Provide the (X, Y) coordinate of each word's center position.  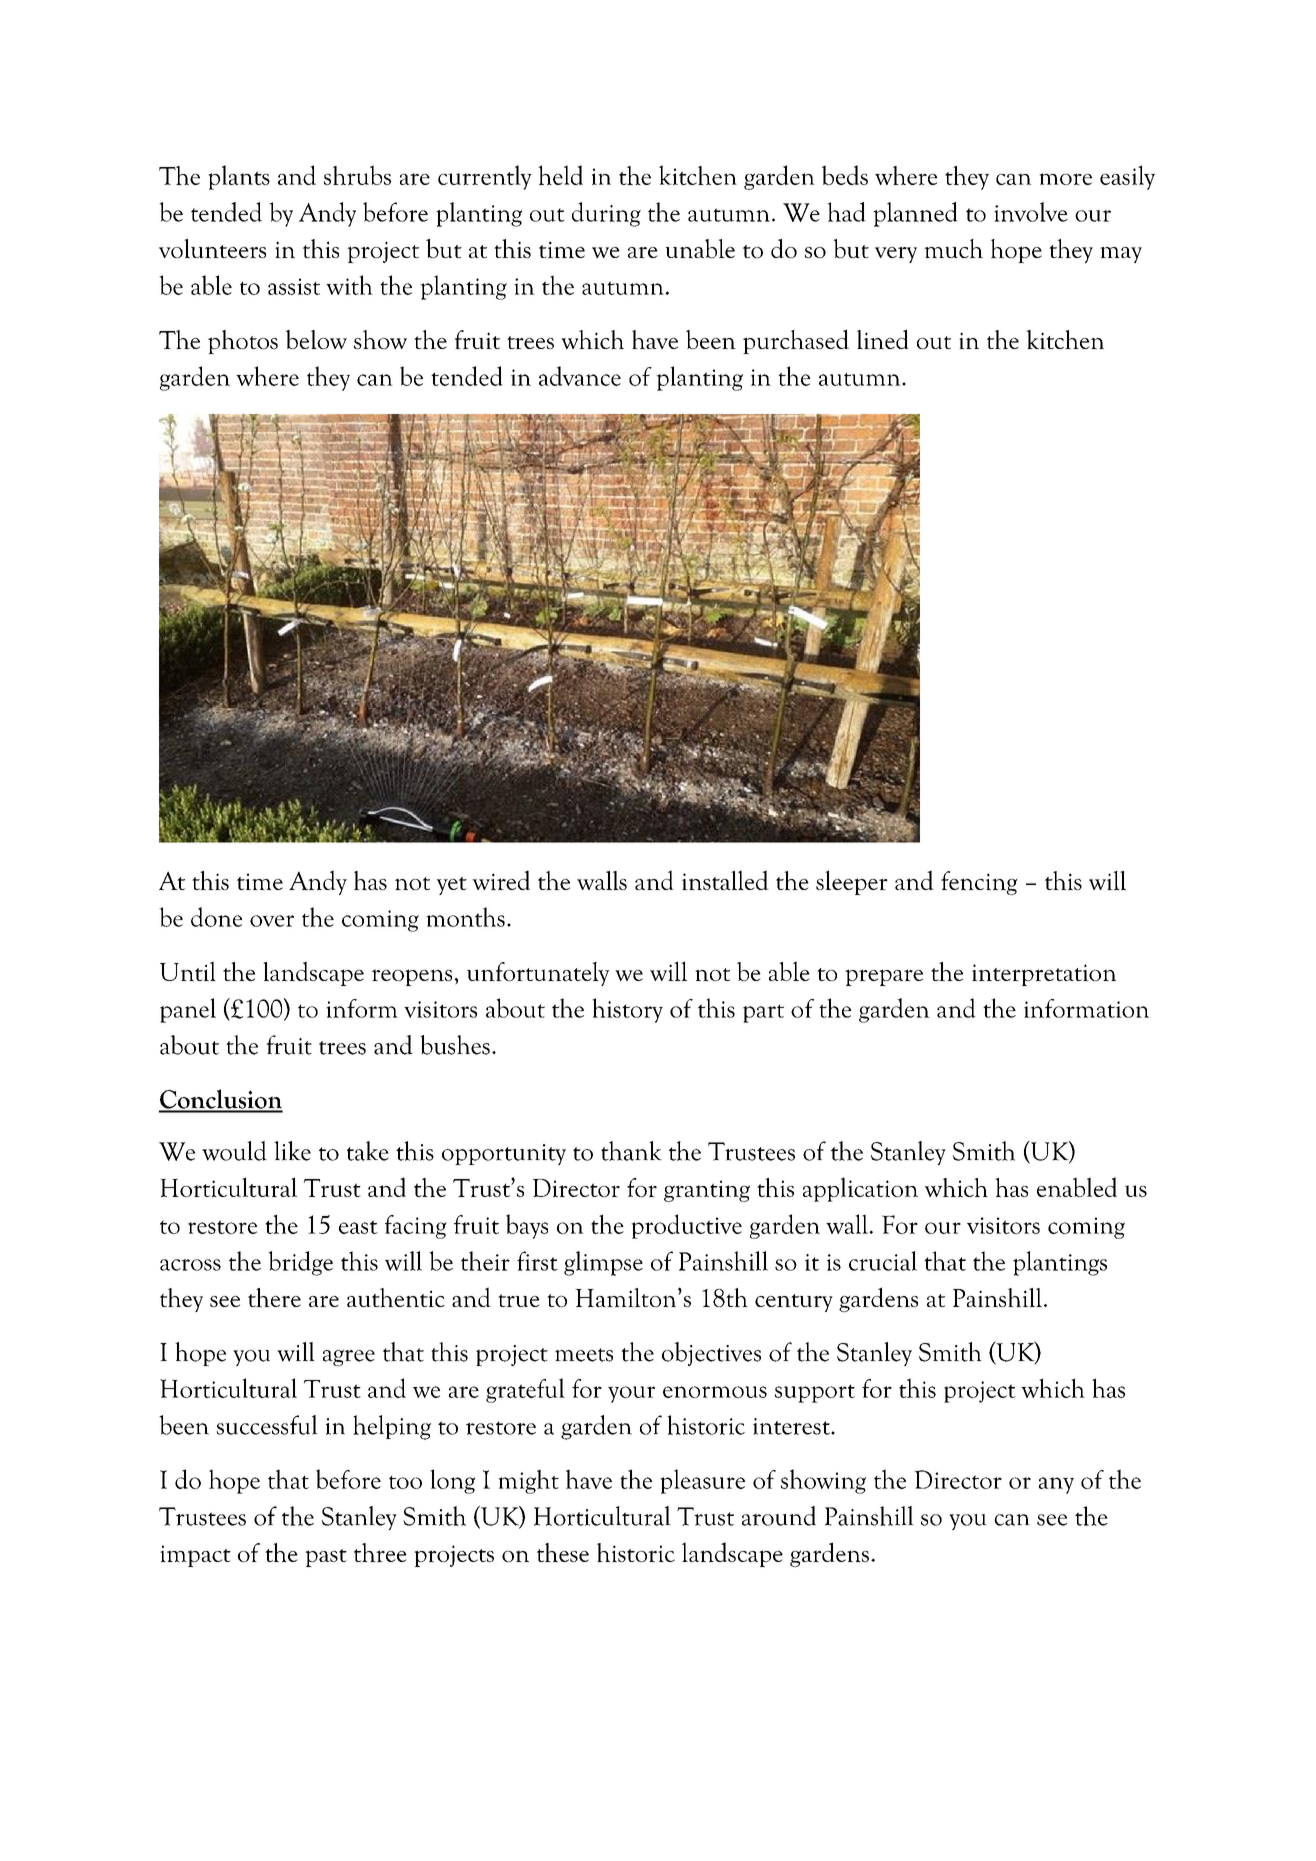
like (292, 1151)
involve (1031, 212)
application (860, 1189)
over (272, 921)
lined (883, 339)
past (326, 1558)
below (316, 339)
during (606, 214)
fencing (979, 883)
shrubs (357, 175)
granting (707, 1191)
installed (725, 880)
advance (580, 376)
